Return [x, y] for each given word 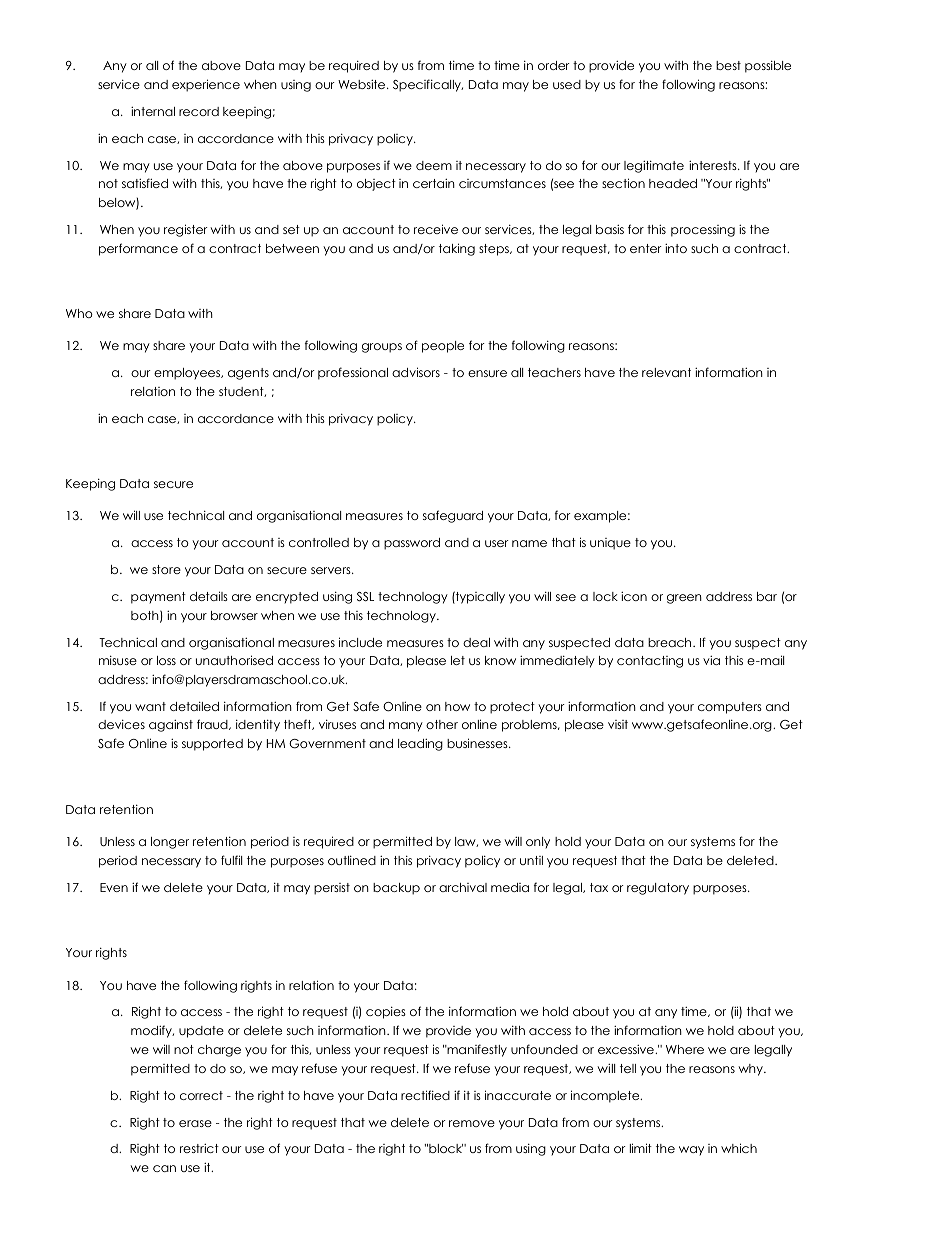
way [691, 1151]
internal [153, 111]
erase [195, 1123]
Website [363, 84]
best [728, 65]
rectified [425, 1095]
